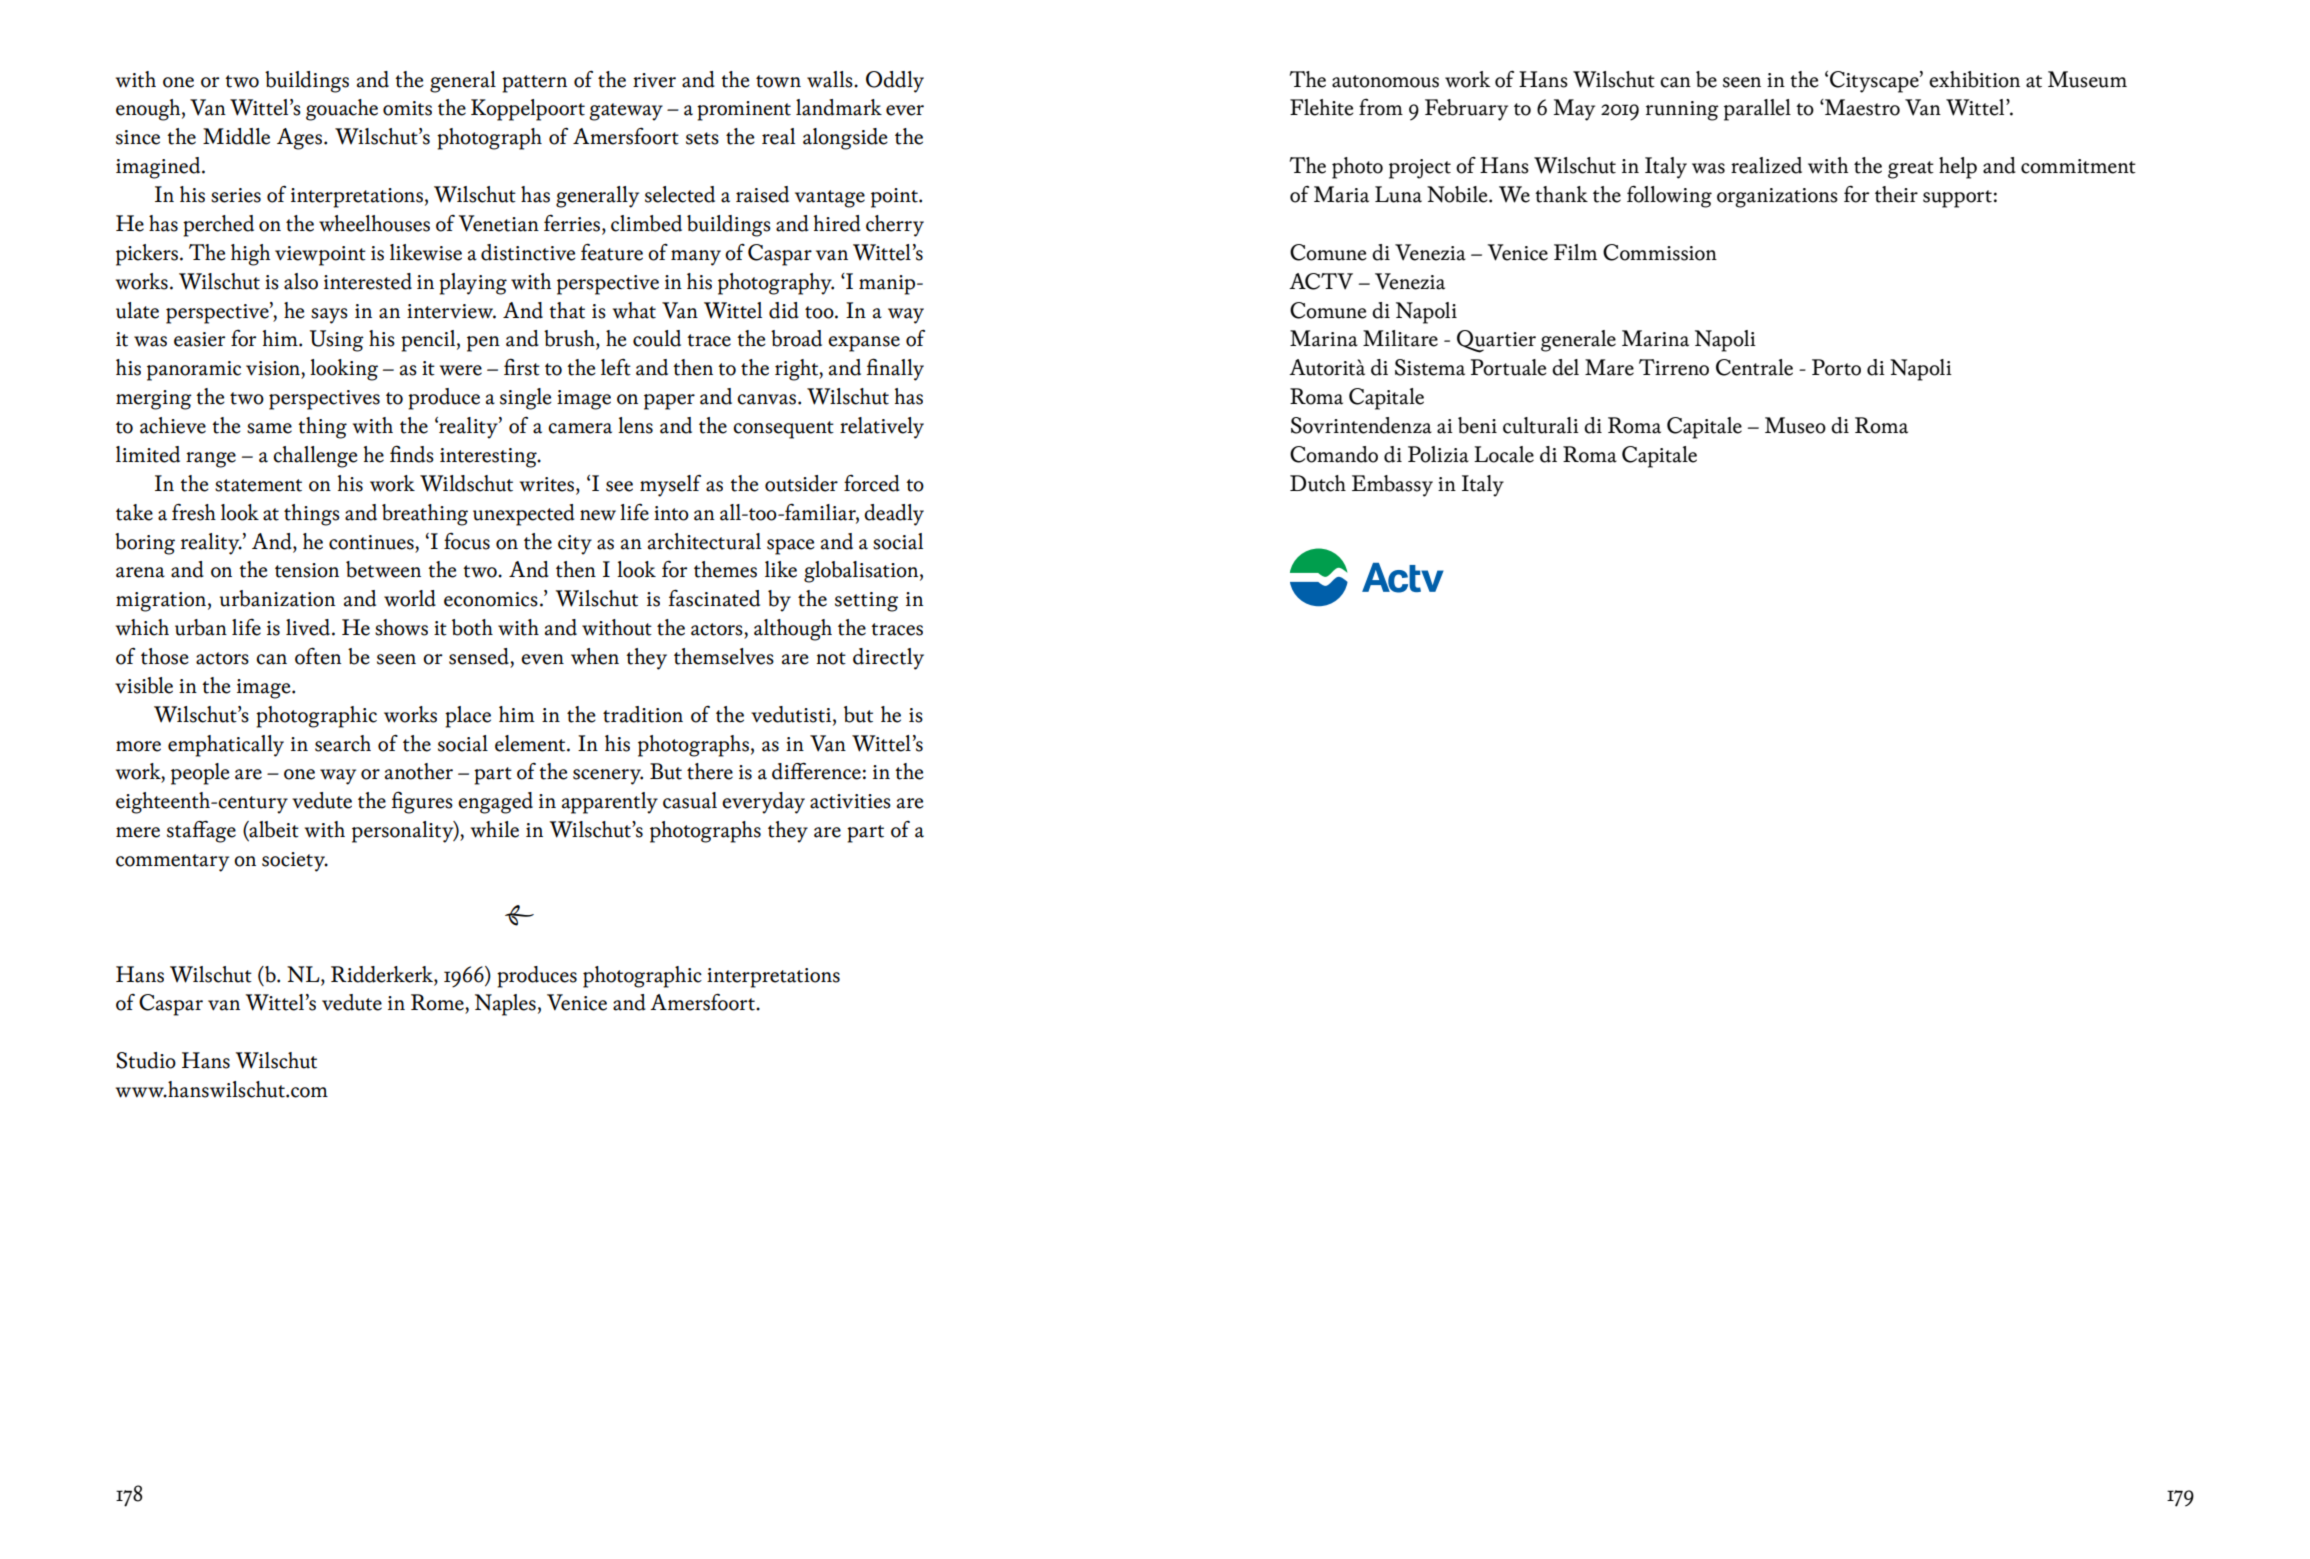 The width and height of the screenshot is (2310, 1559). What do you see at coordinates (343, 743) in the screenshot?
I see `search` at bounding box center [343, 743].
